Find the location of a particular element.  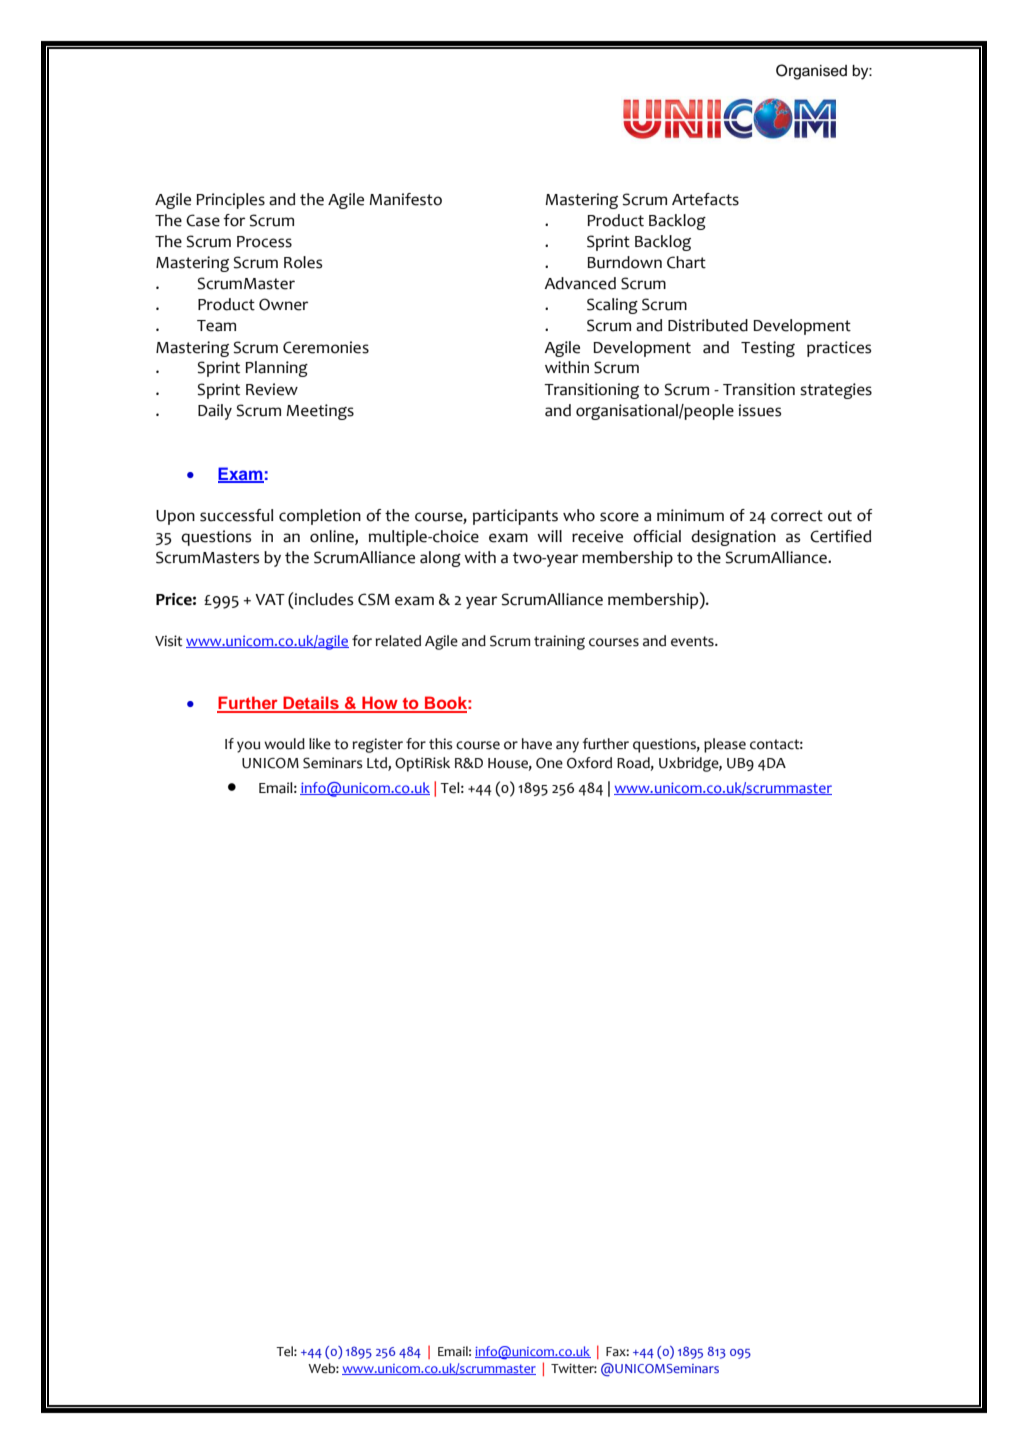

you is located at coordinates (248, 747).
